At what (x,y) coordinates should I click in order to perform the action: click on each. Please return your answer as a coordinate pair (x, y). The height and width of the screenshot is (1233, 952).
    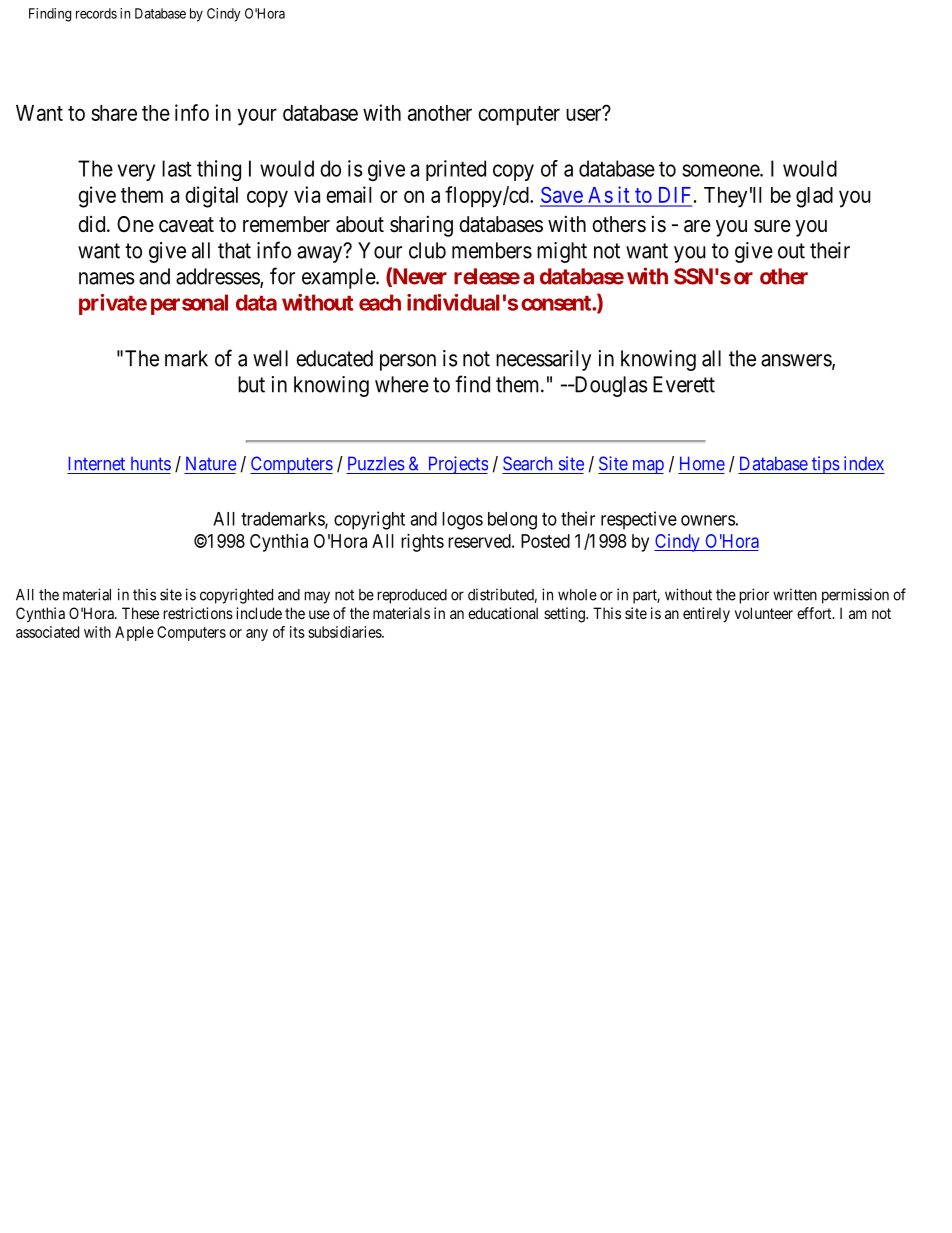
    Looking at the image, I should click on (380, 302).
